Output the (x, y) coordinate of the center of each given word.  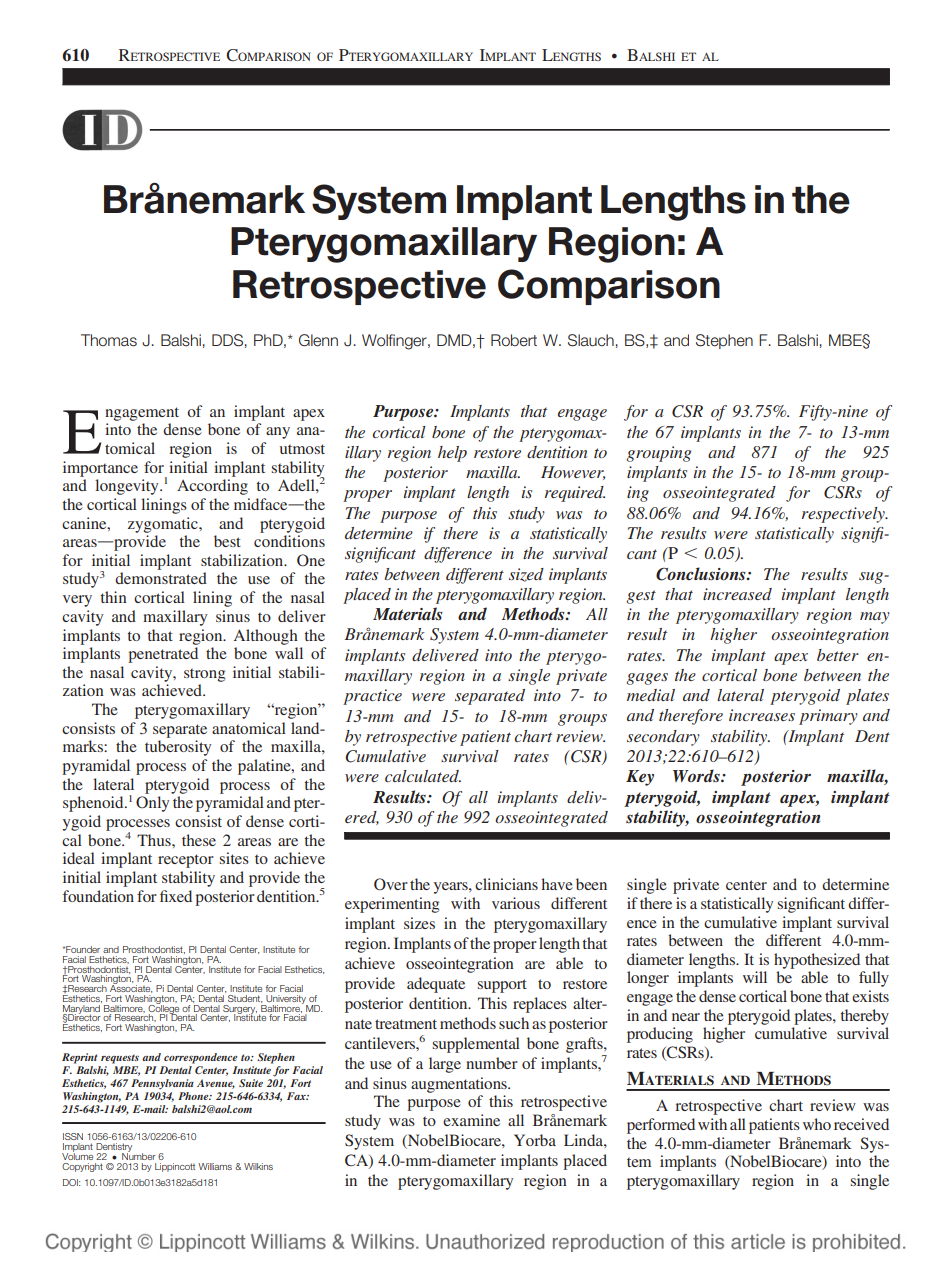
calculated (423, 776)
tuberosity (178, 748)
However (573, 473)
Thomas (109, 340)
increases (762, 715)
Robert (514, 340)
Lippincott (175, 1167)
